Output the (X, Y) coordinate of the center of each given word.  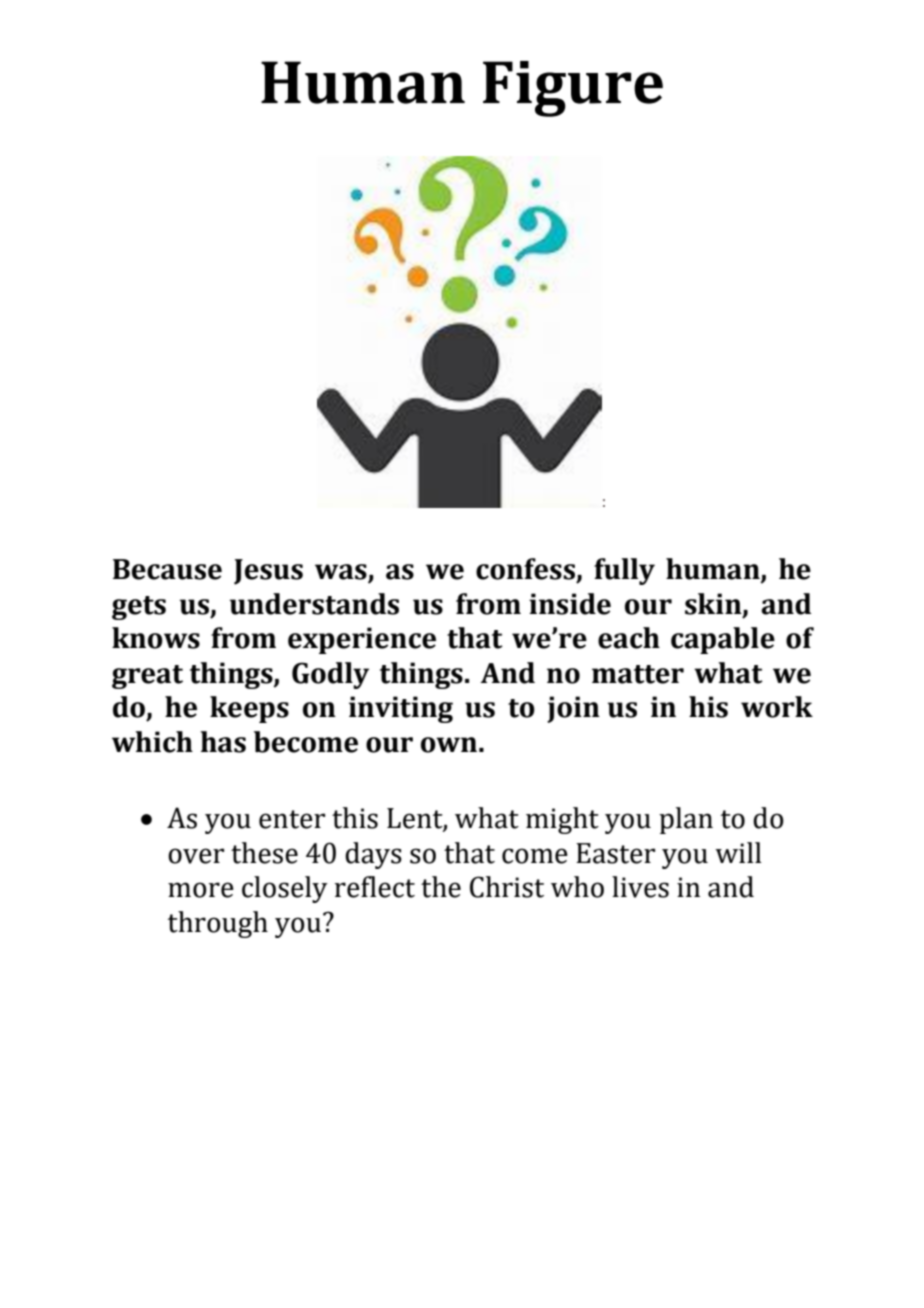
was (342, 573)
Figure (573, 89)
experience (362, 640)
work (777, 707)
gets (139, 608)
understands (314, 604)
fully (624, 571)
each (629, 638)
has (223, 742)
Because (167, 569)
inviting (401, 709)
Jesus (268, 572)
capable (723, 640)
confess (525, 569)
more (201, 890)
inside (570, 604)
